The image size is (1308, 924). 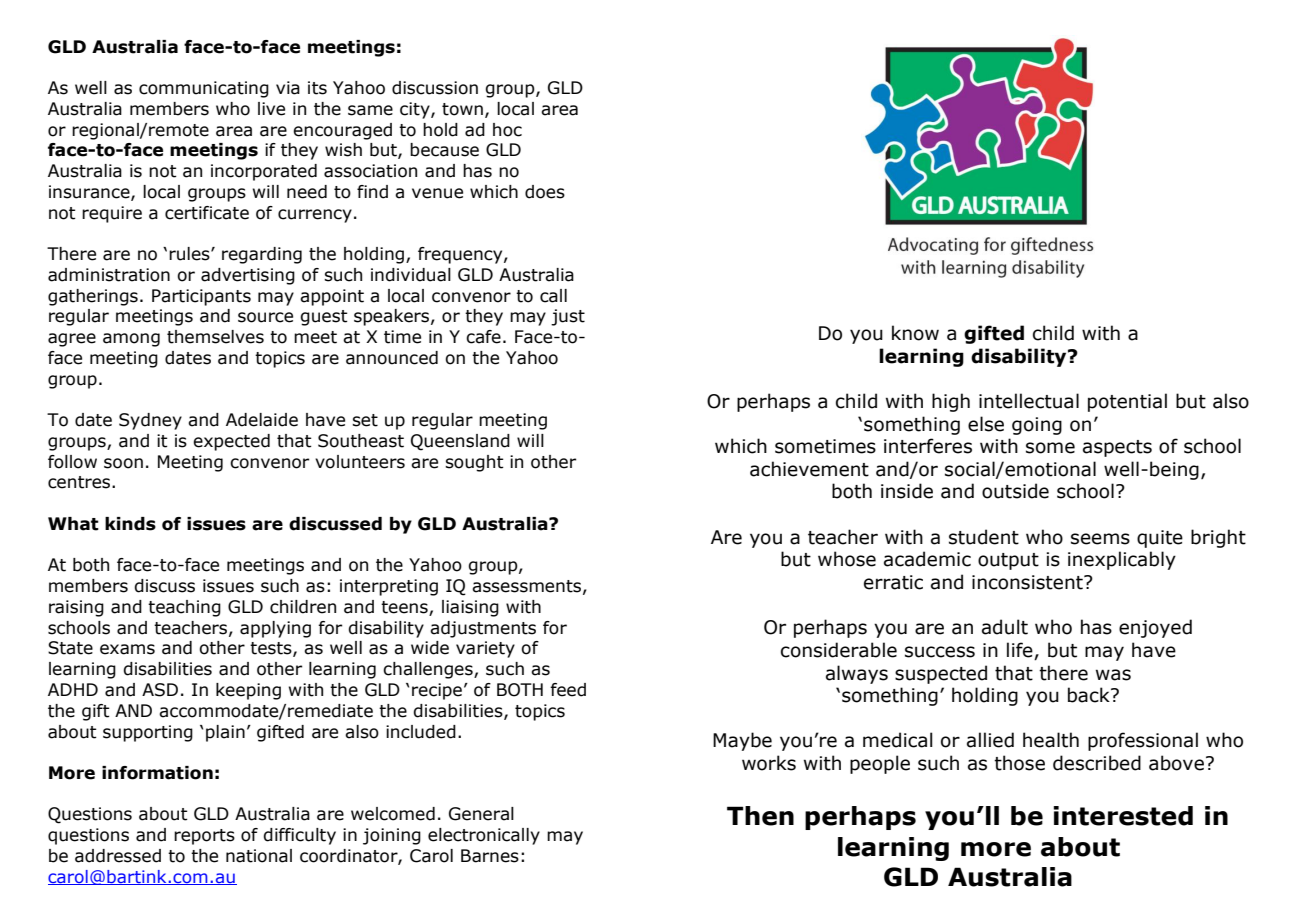 I want to click on hoc, so click(x=507, y=130).
